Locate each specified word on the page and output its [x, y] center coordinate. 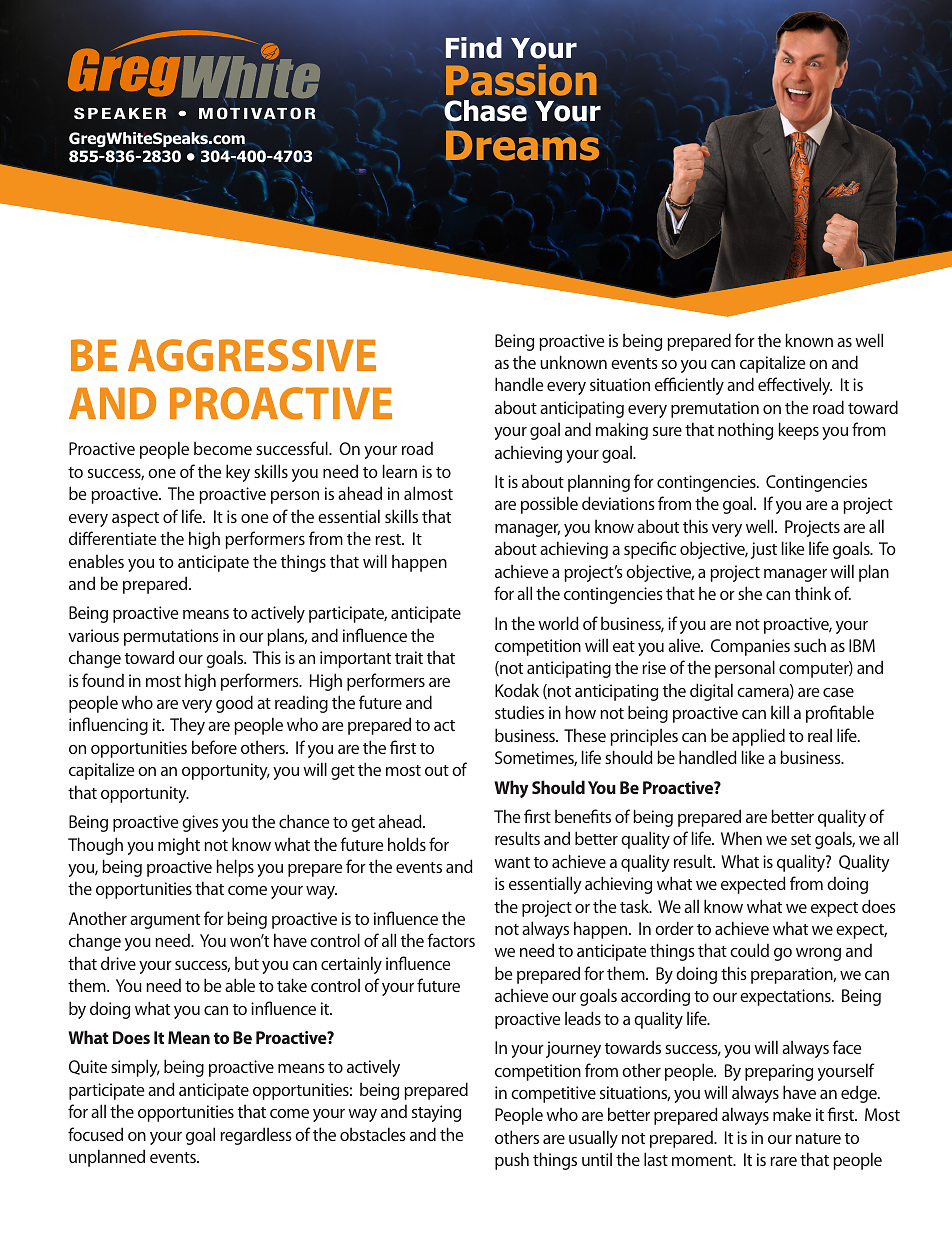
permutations [171, 637]
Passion [521, 80]
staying [436, 1113]
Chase [484, 111]
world [558, 623]
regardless [256, 1136]
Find [474, 48]
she [750, 593]
